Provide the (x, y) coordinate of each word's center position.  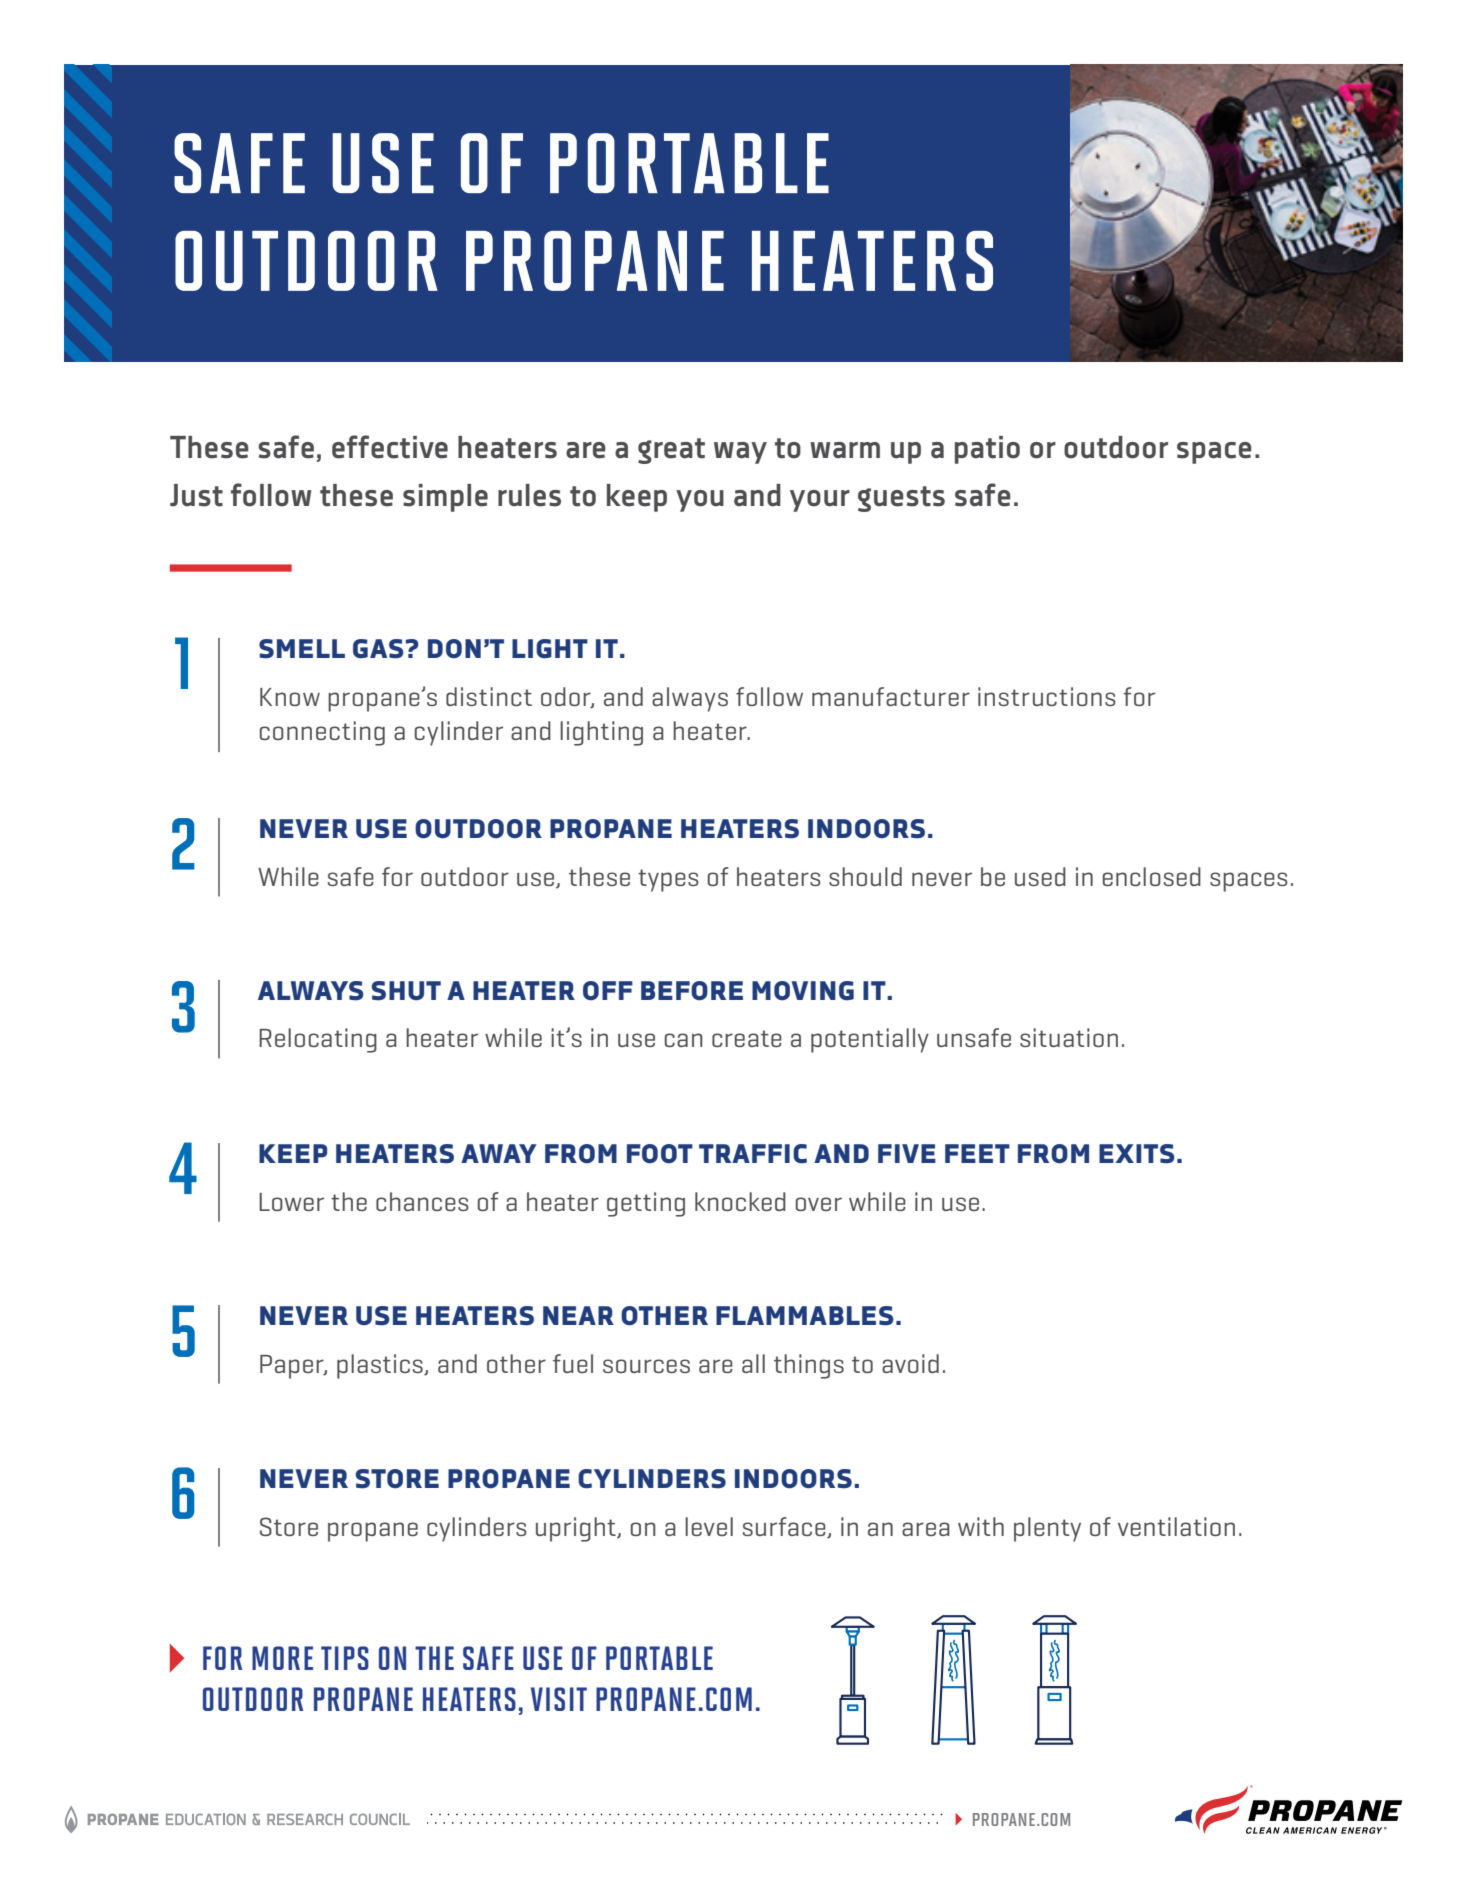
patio (987, 450)
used (1040, 876)
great (671, 451)
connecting (322, 733)
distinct (489, 696)
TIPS (345, 1658)
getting (646, 1204)
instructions (1047, 696)
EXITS (1137, 1154)
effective (390, 447)
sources (646, 1366)
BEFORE (692, 991)
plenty (1047, 1529)
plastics (381, 1366)
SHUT (406, 991)
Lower (291, 1202)
